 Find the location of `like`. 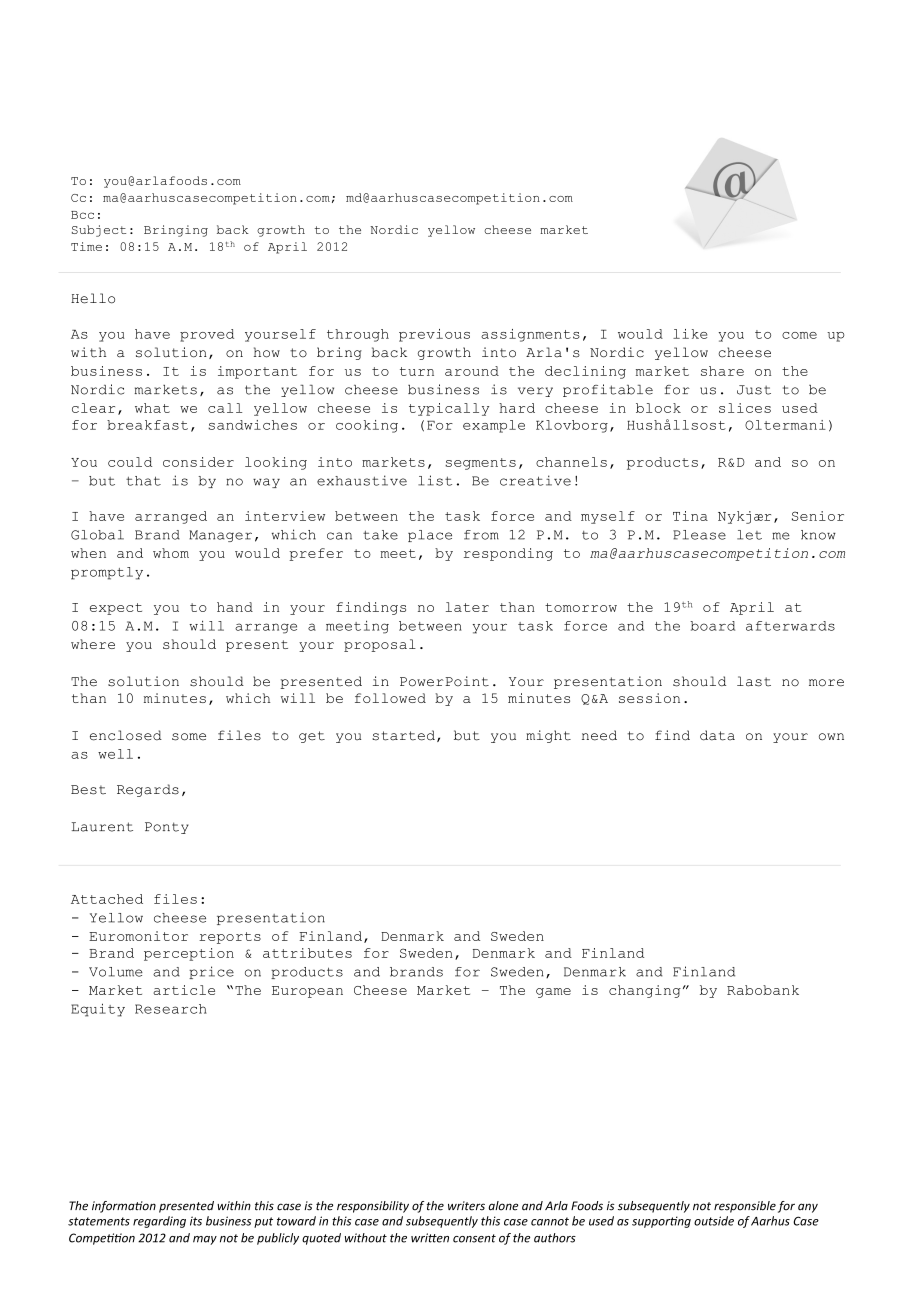

like is located at coordinates (690, 334).
